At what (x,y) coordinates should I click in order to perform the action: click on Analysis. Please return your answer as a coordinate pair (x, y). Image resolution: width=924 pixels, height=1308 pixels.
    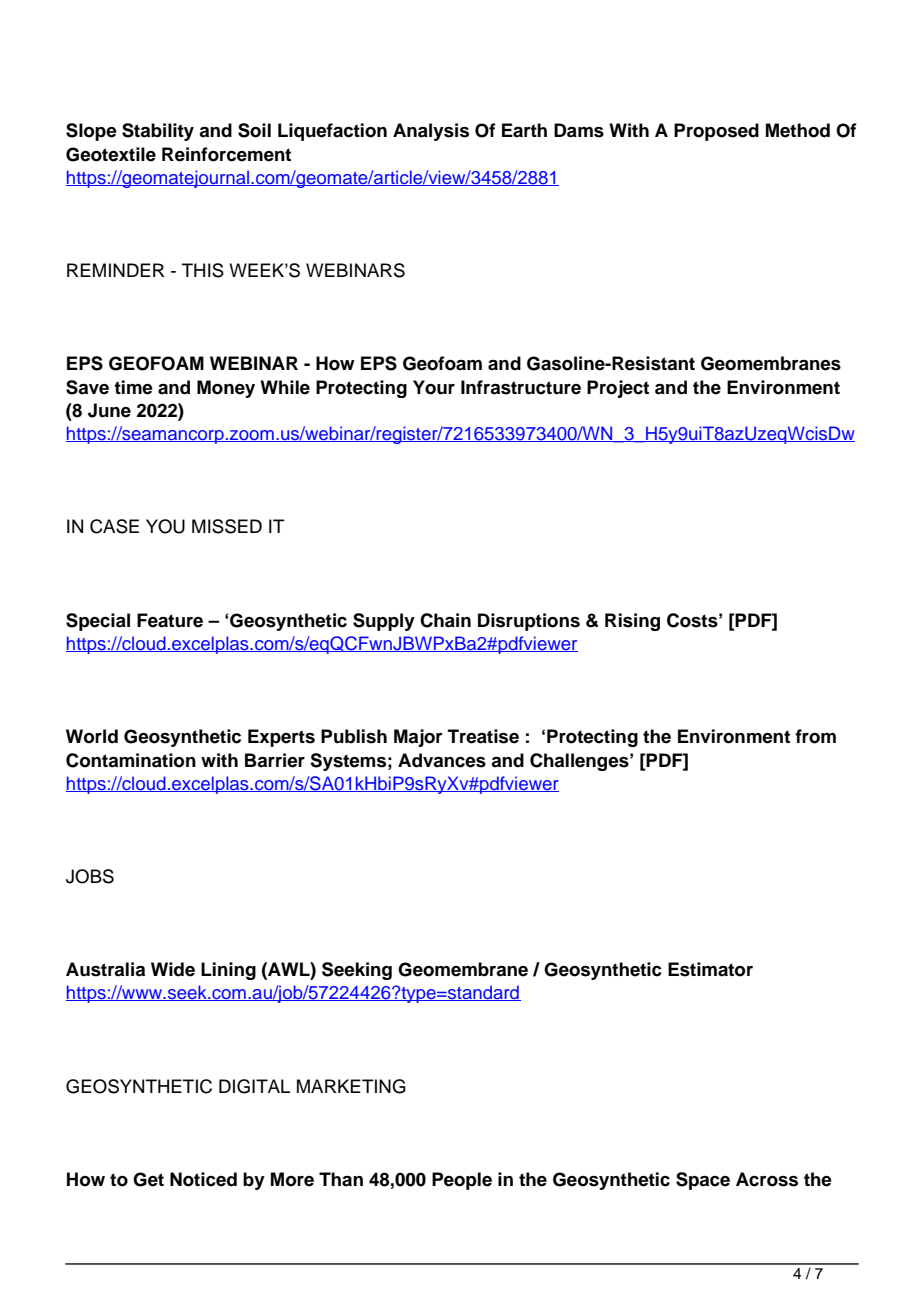
    Looking at the image, I should click on (431, 132).
